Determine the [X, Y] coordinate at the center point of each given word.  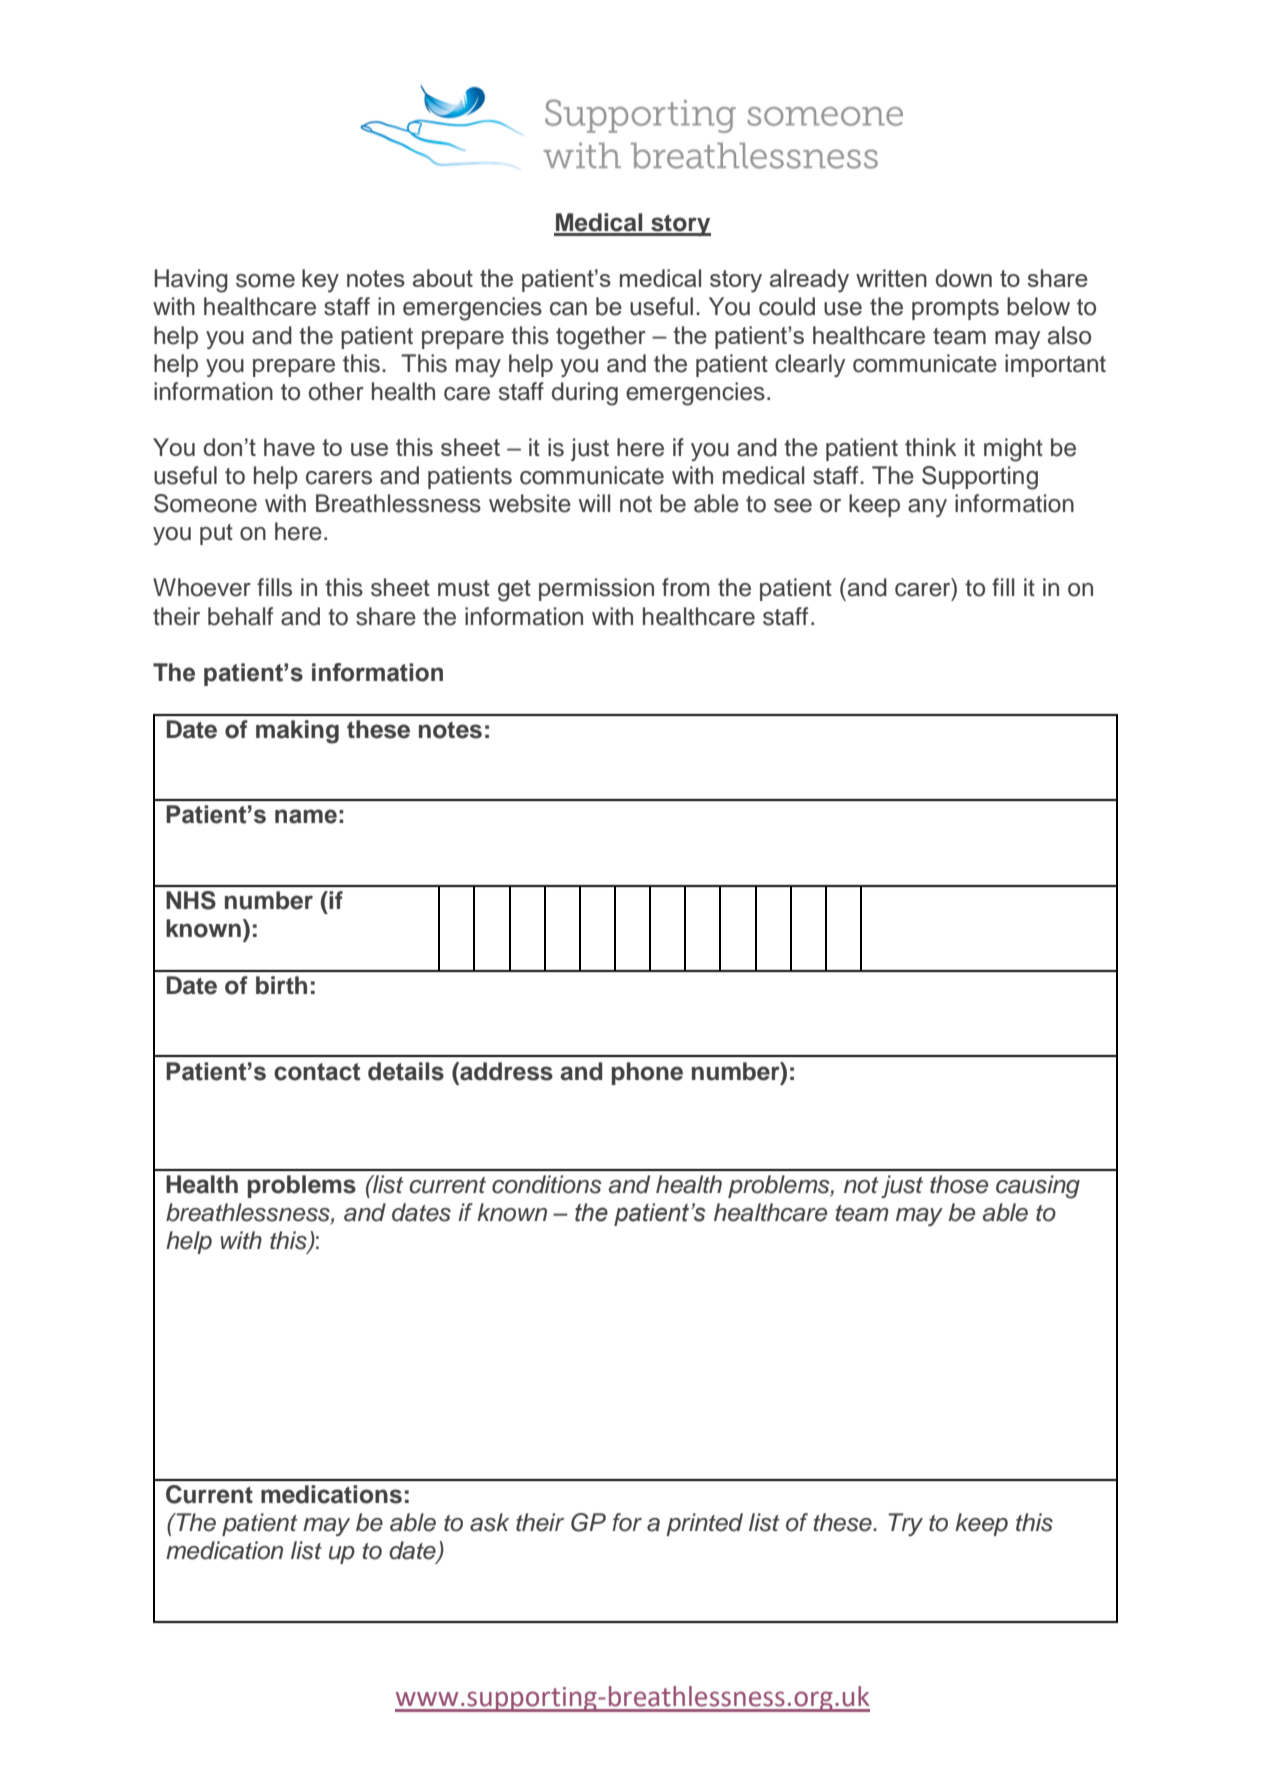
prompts [955, 309]
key [320, 281]
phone [647, 1073]
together [601, 338]
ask [490, 1522]
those [959, 1184]
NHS [191, 900]
